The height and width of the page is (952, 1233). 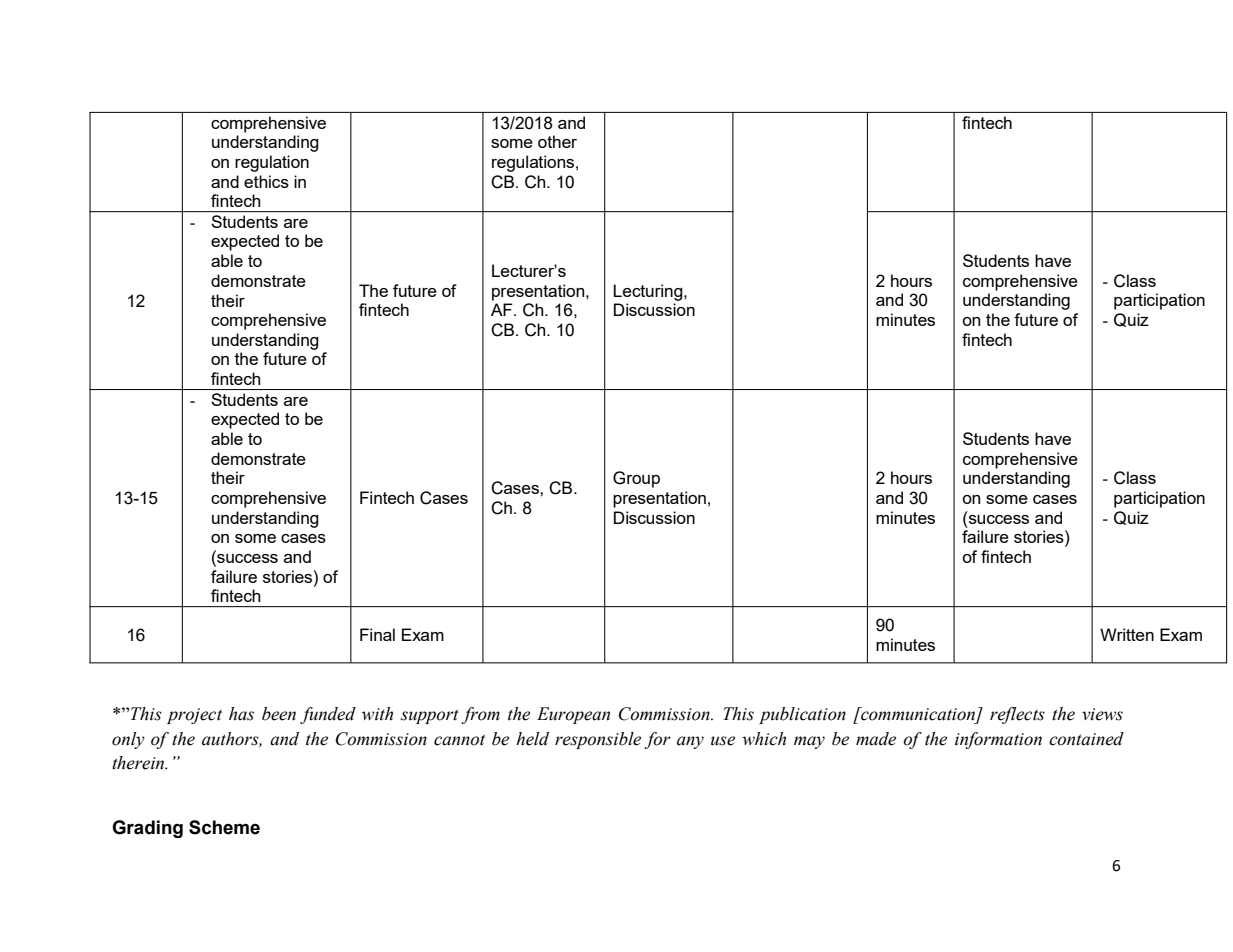 I want to click on Final, so click(x=377, y=634).
